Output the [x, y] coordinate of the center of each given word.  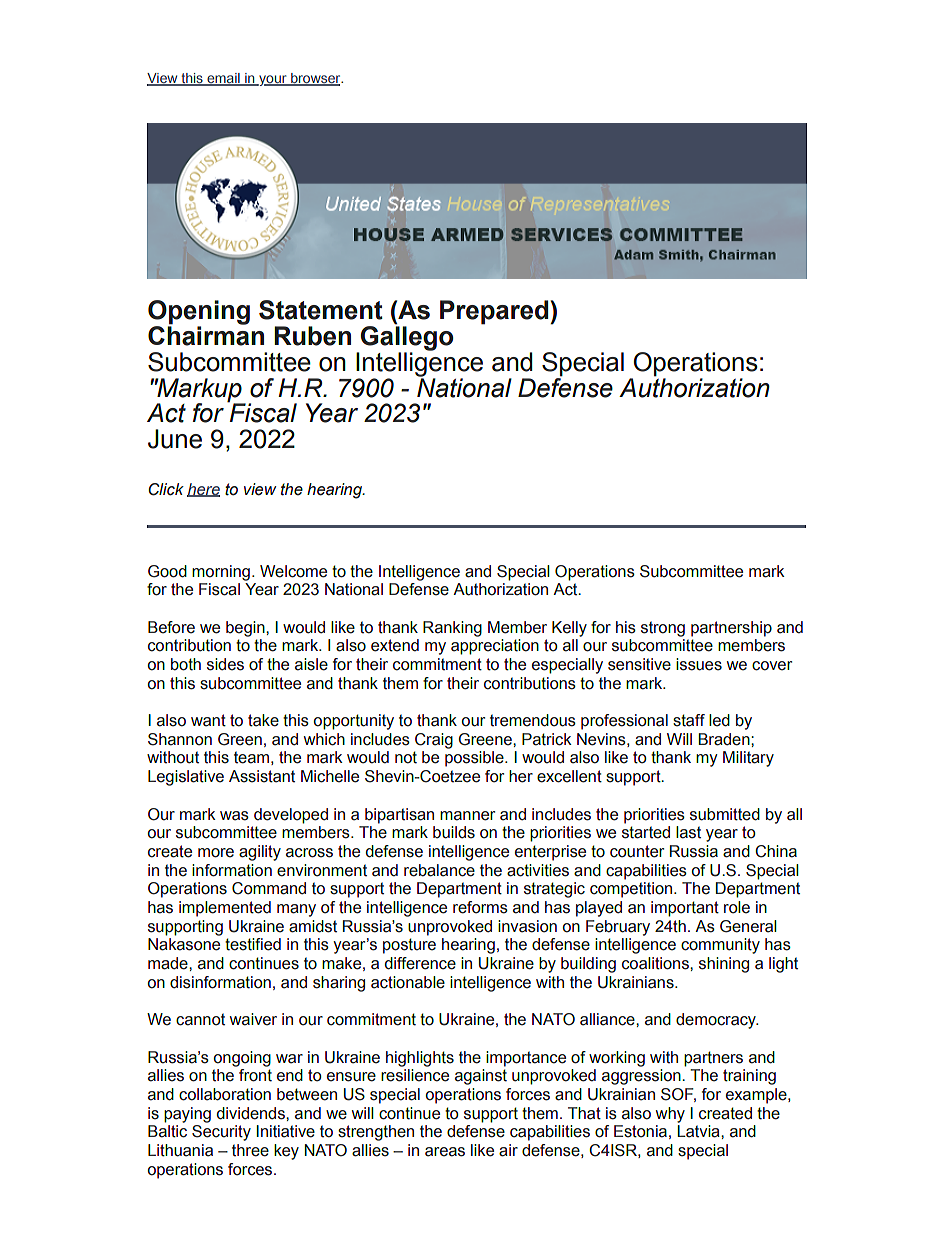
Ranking [452, 629]
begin [246, 629]
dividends [252, 1113]
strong [663, 629]
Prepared [495, 312]
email [223, 79]
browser [316, 79]
